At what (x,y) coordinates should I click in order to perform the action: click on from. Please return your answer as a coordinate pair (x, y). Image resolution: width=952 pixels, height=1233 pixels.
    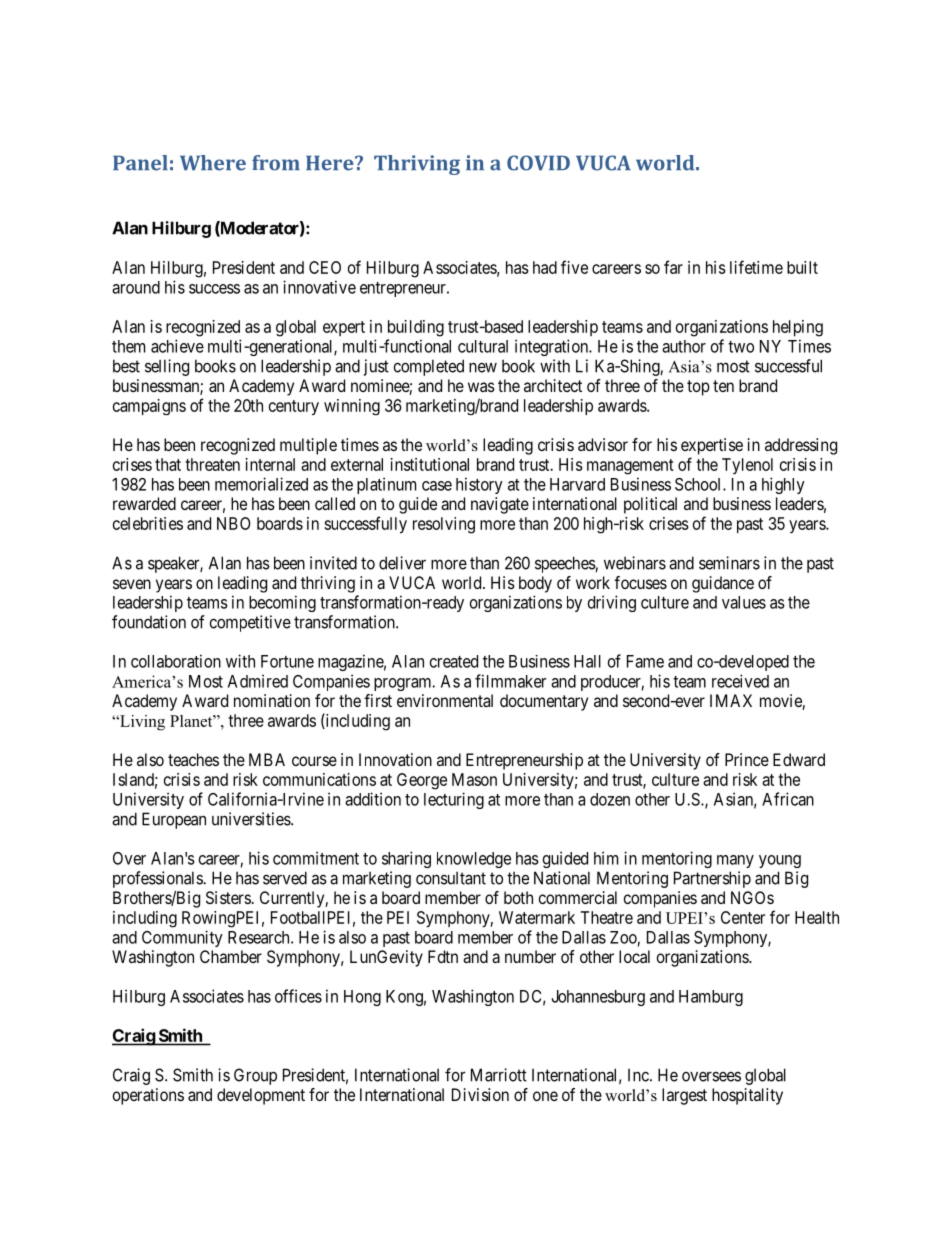
    Looking at the image, I should click on (276, 163).
